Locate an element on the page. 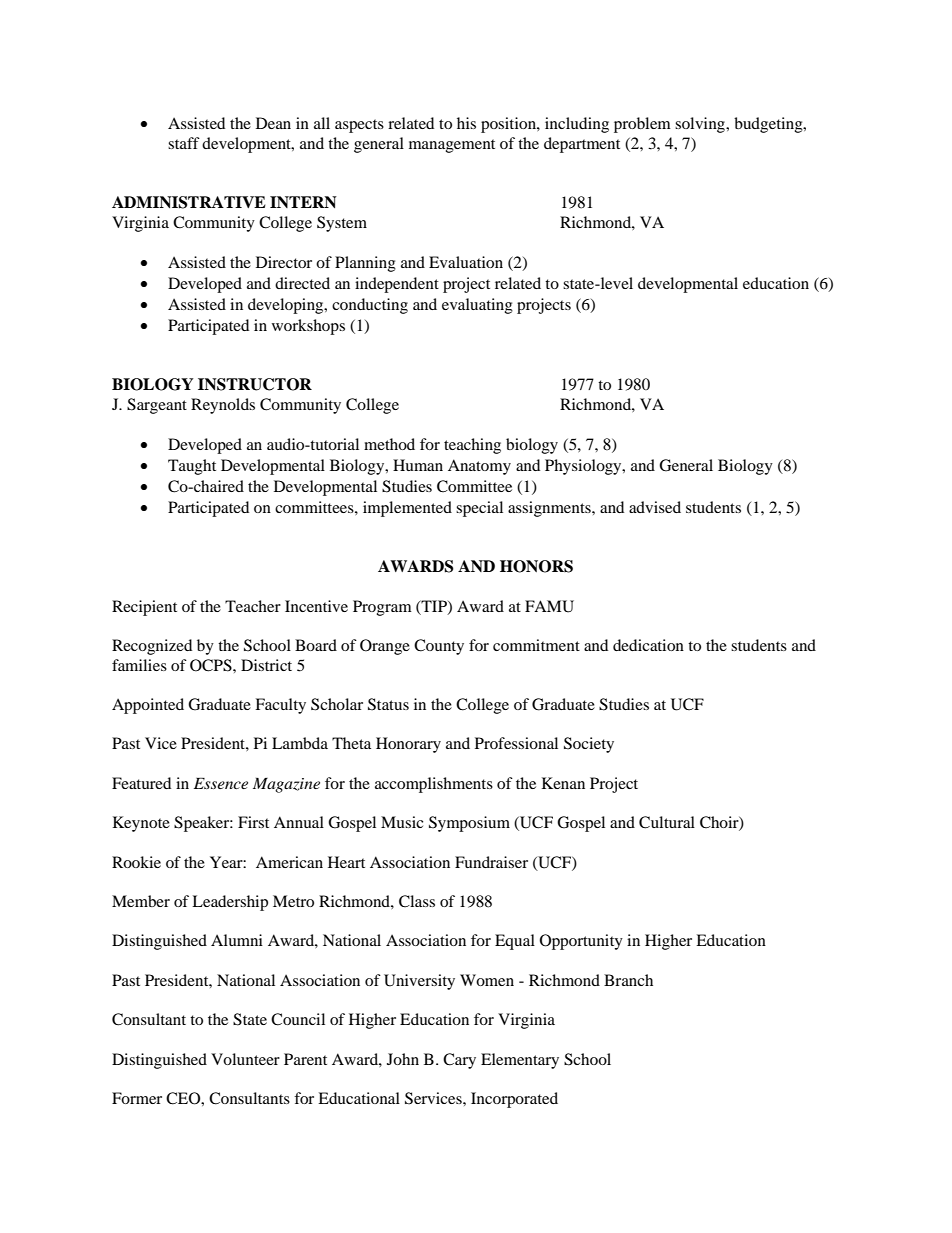 This page has width=952, height=1233. Volunteer is located at coordinates (245, 1059).
